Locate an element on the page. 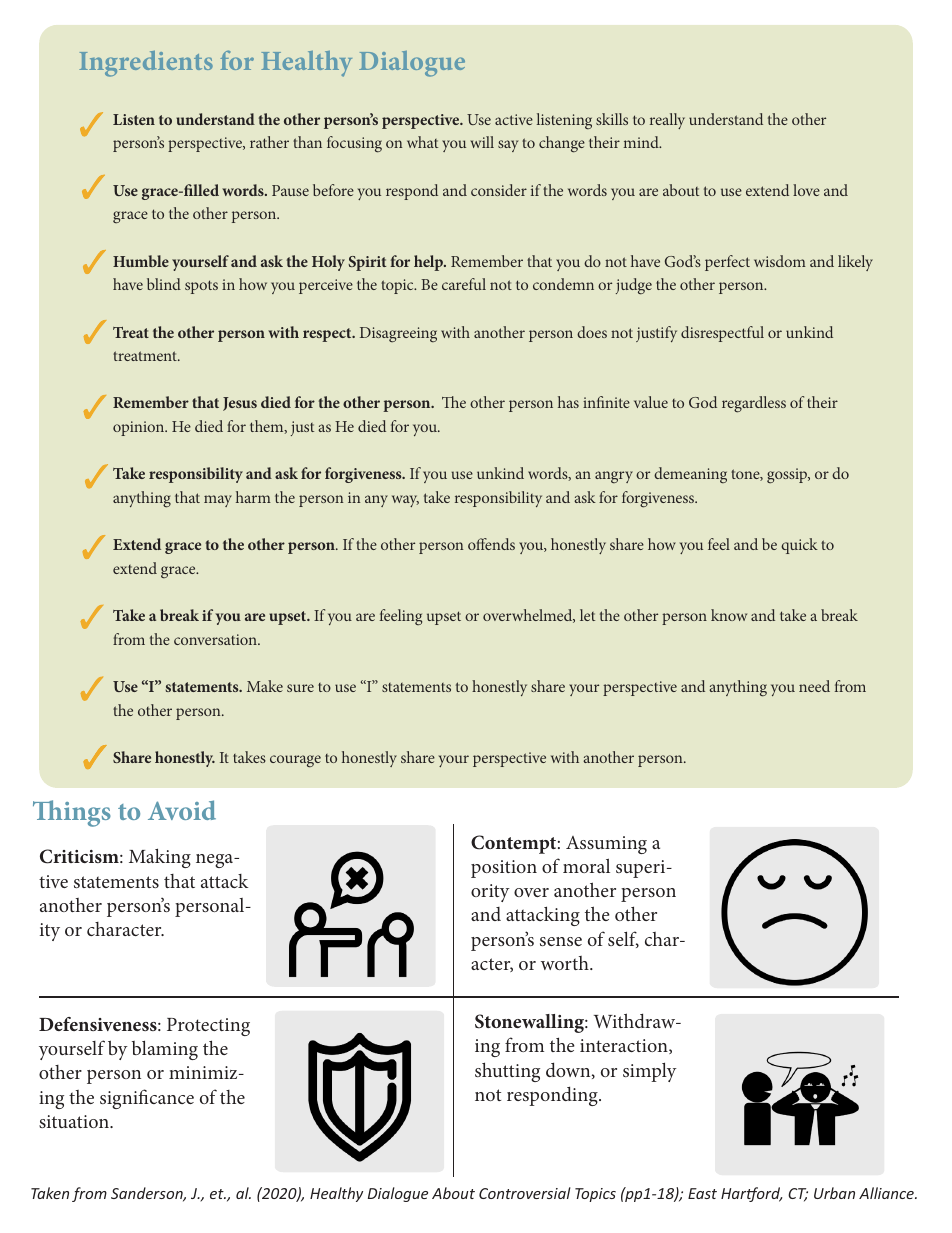  Protecting is located at coordinates (208, 1027).
